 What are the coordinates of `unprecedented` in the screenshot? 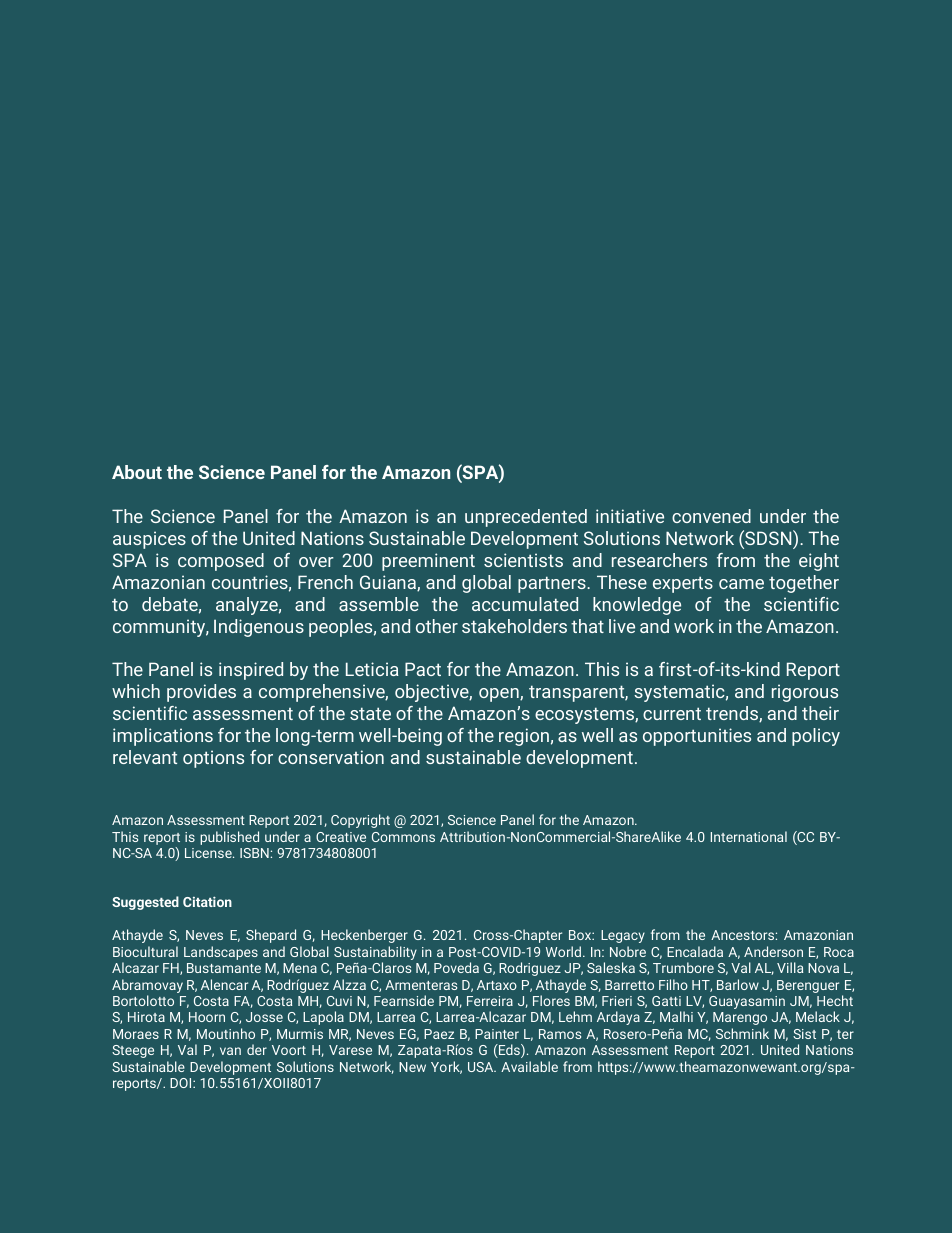 It's located at (526, 518).
